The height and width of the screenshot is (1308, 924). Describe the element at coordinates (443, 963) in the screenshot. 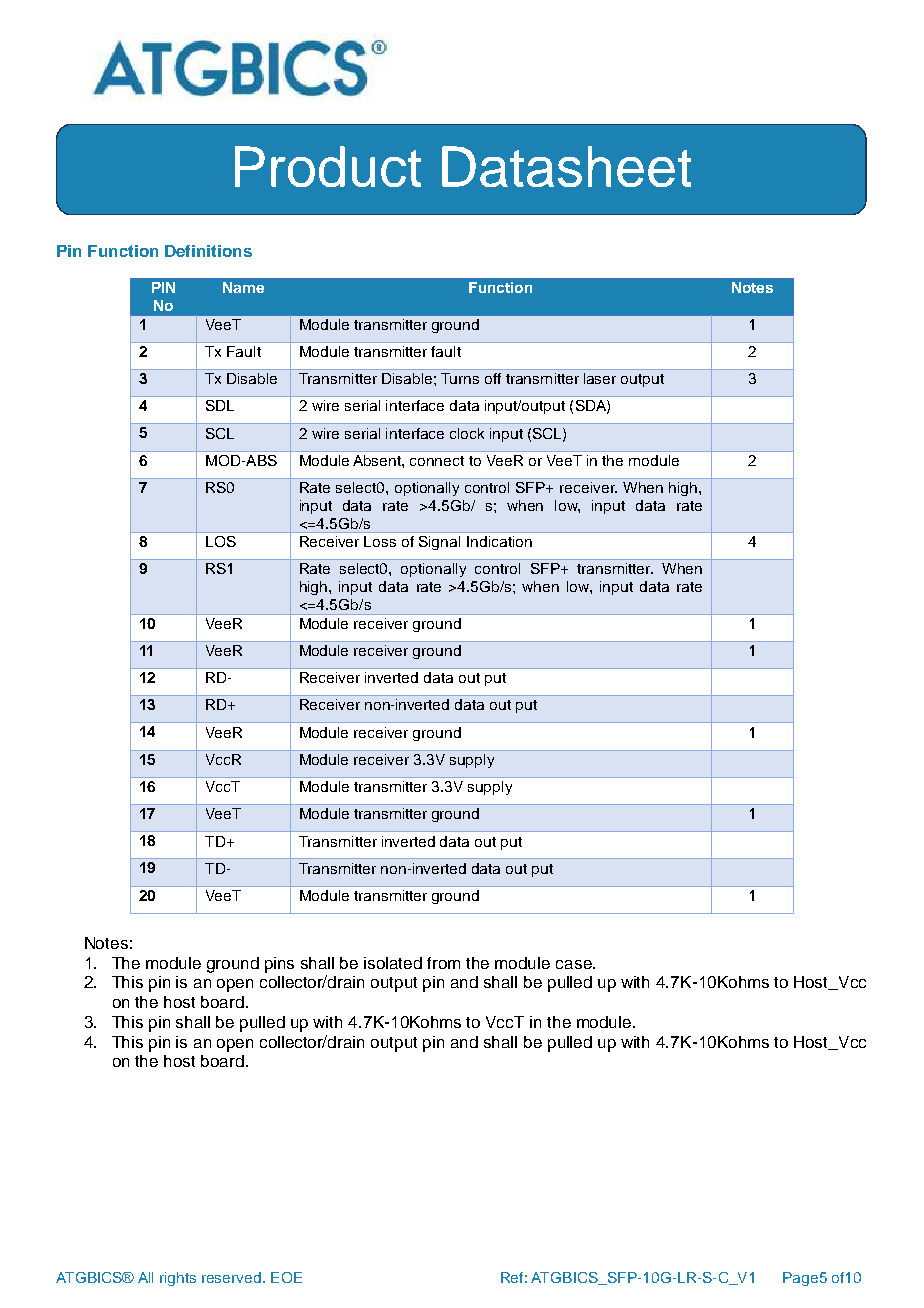

I see `from` at that location.
